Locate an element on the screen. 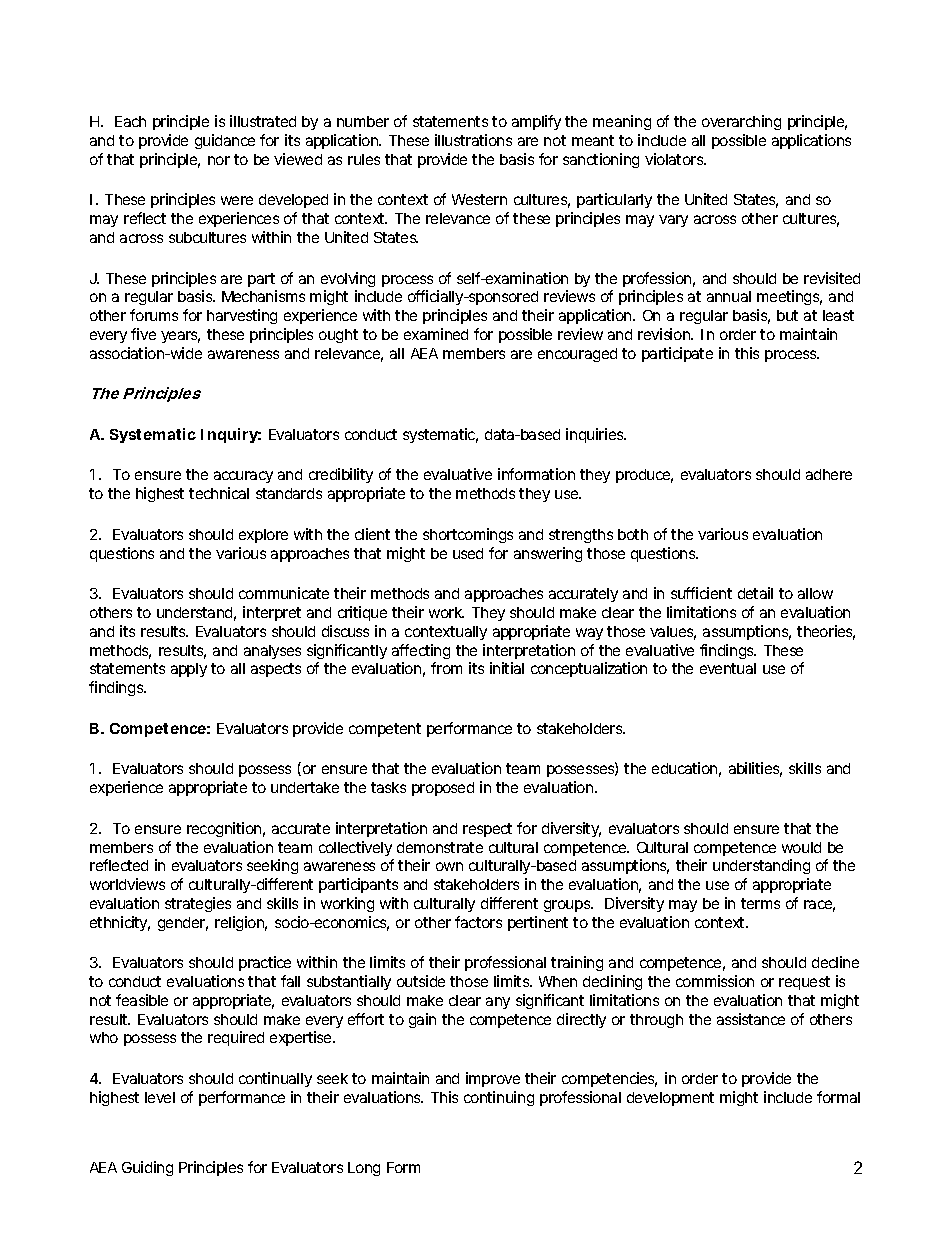 The width and height of the screenshot is (952, 1233). abilities is located at coordinates (755, 769).
